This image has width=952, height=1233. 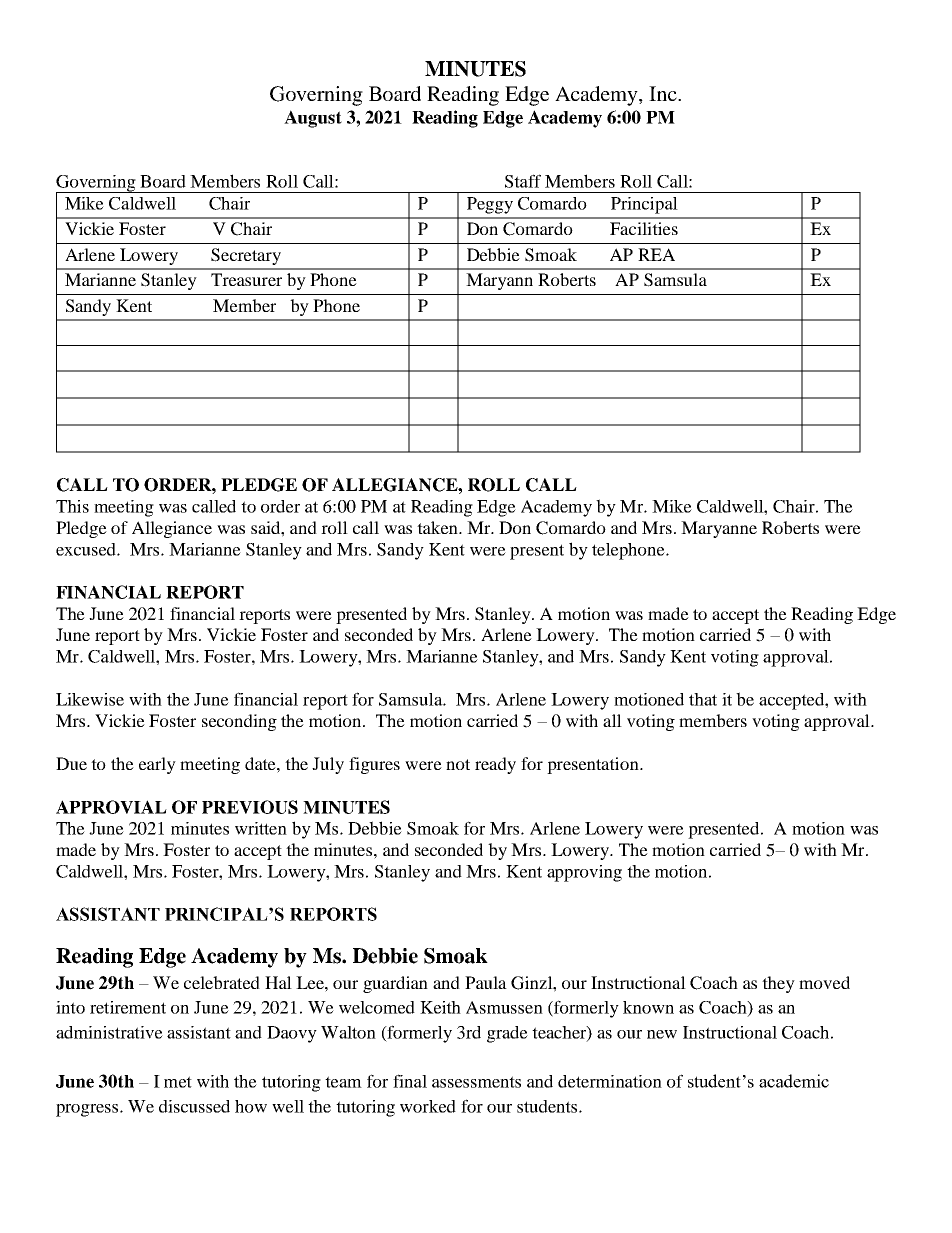 What do you see at coordinates (476, 1082) in the image?
I see `assessments` at bounding box center [476, 1082].
